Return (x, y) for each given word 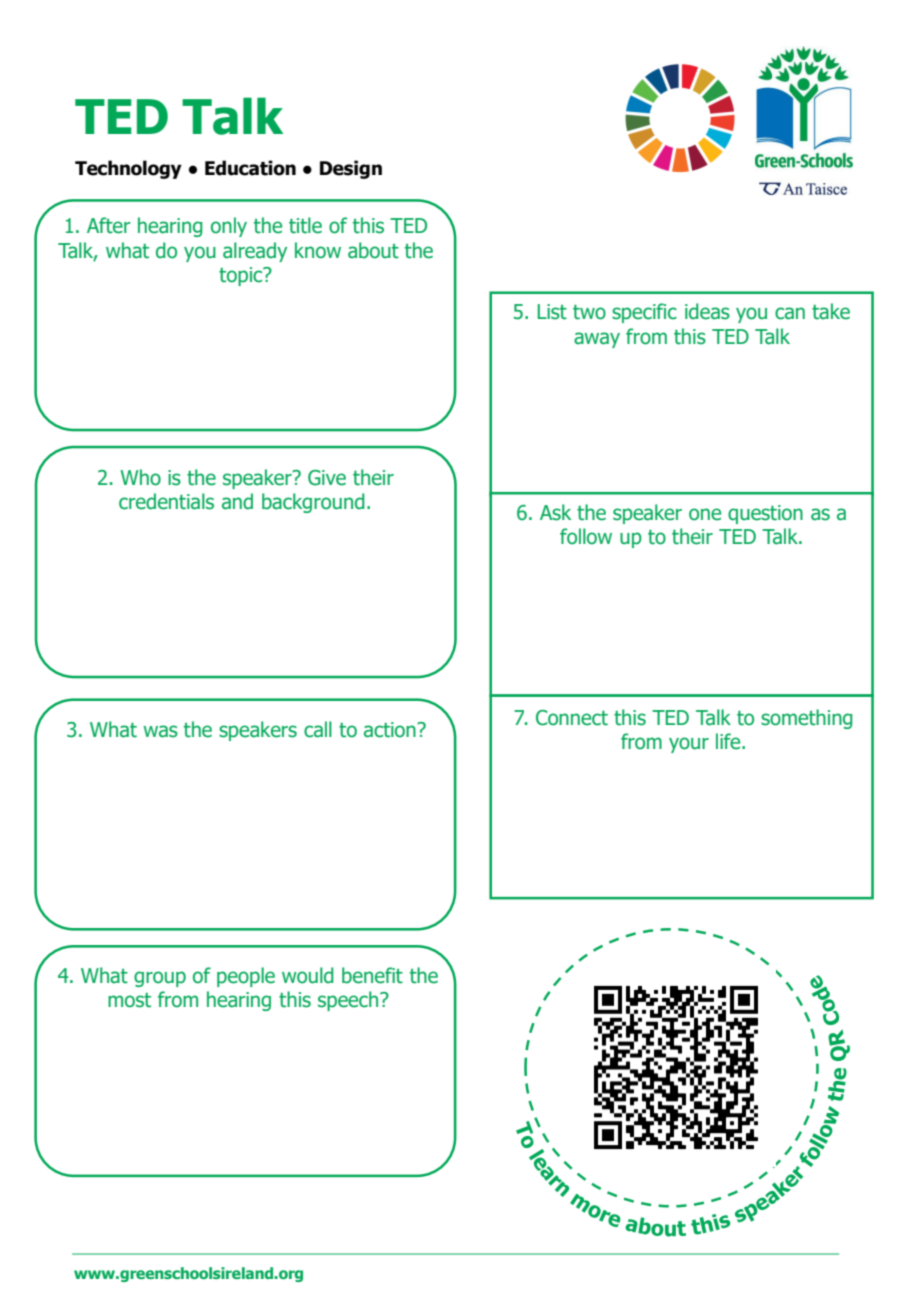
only (229, 227)
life (729, 741)
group (160, 979)
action (391, 730)
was (160, 731)
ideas (707, 311)
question (765, 514)
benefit (372, 975)
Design (351, 169)
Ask (555, 512)
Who (140, 477)
